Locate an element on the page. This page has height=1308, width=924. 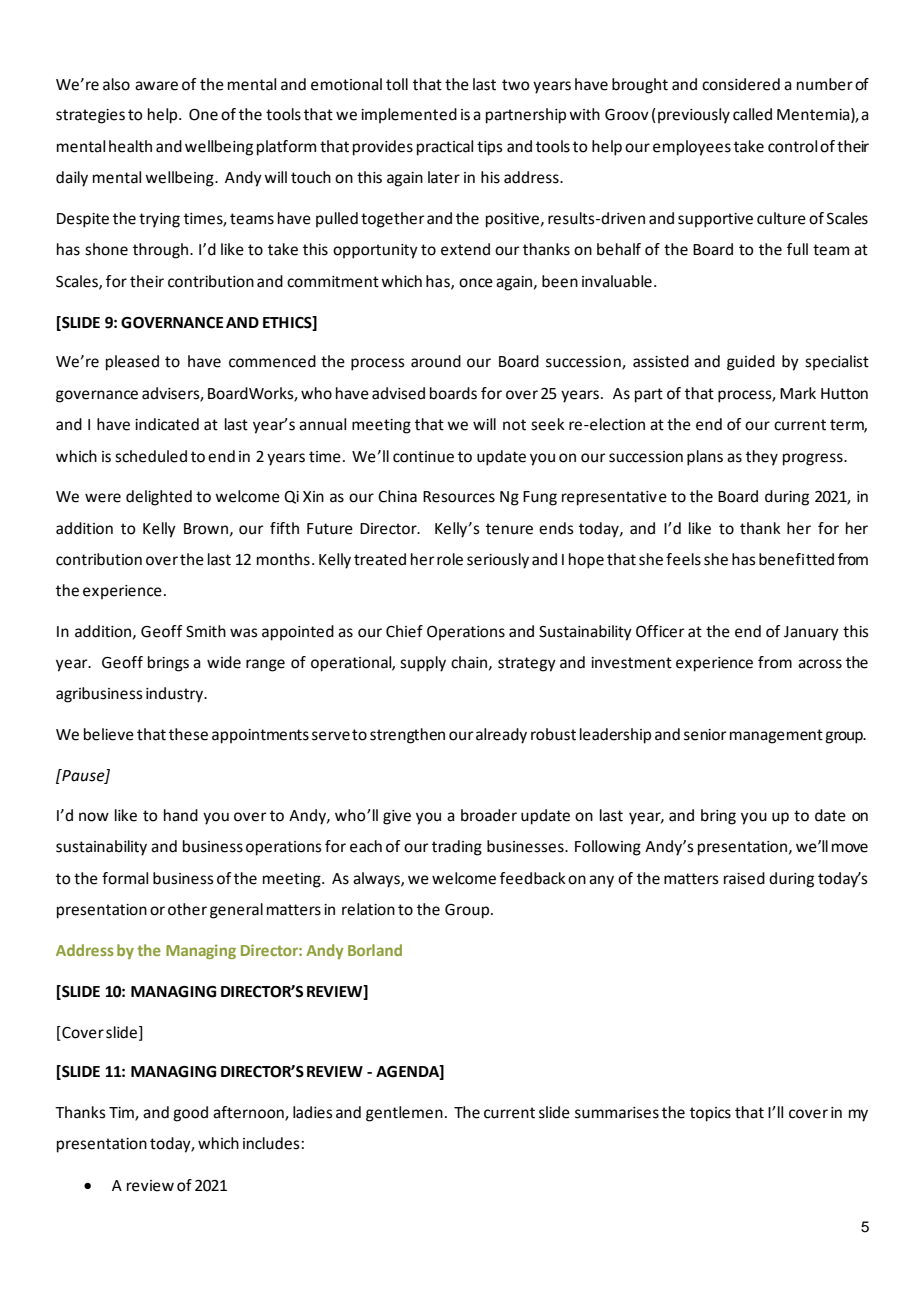
called is located at coordinates (752, 114).
